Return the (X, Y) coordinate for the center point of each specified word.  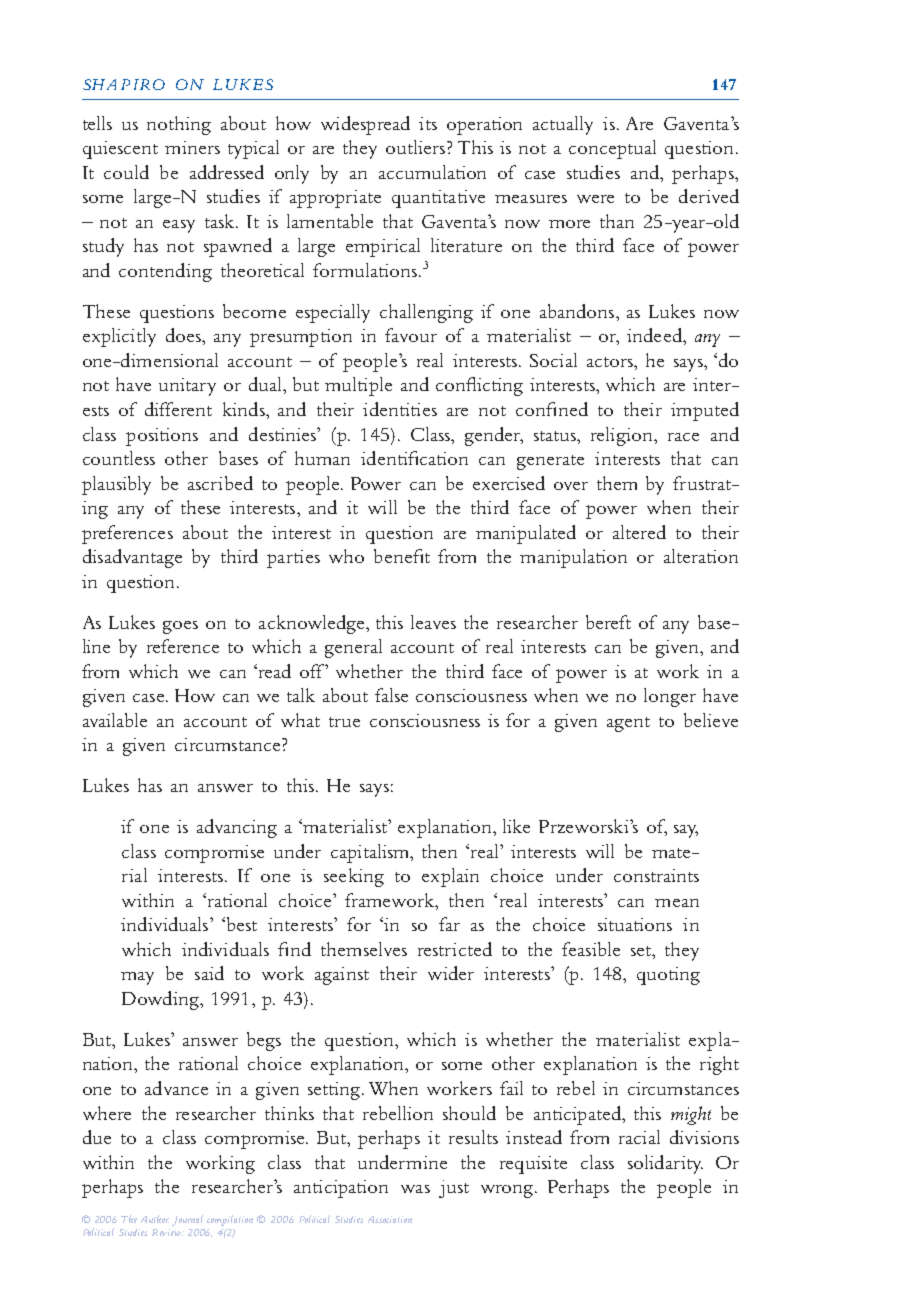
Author (155, 1219)
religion (623, 436)
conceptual (612, 149)
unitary (187, 387)
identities (400, 409)
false (391, 695)
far (449, 924)
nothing (179, 125)
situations (635, 924)
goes (180, 627)
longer (670, 697)
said (209, 973)
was (415, 1189)
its (428, 123)
